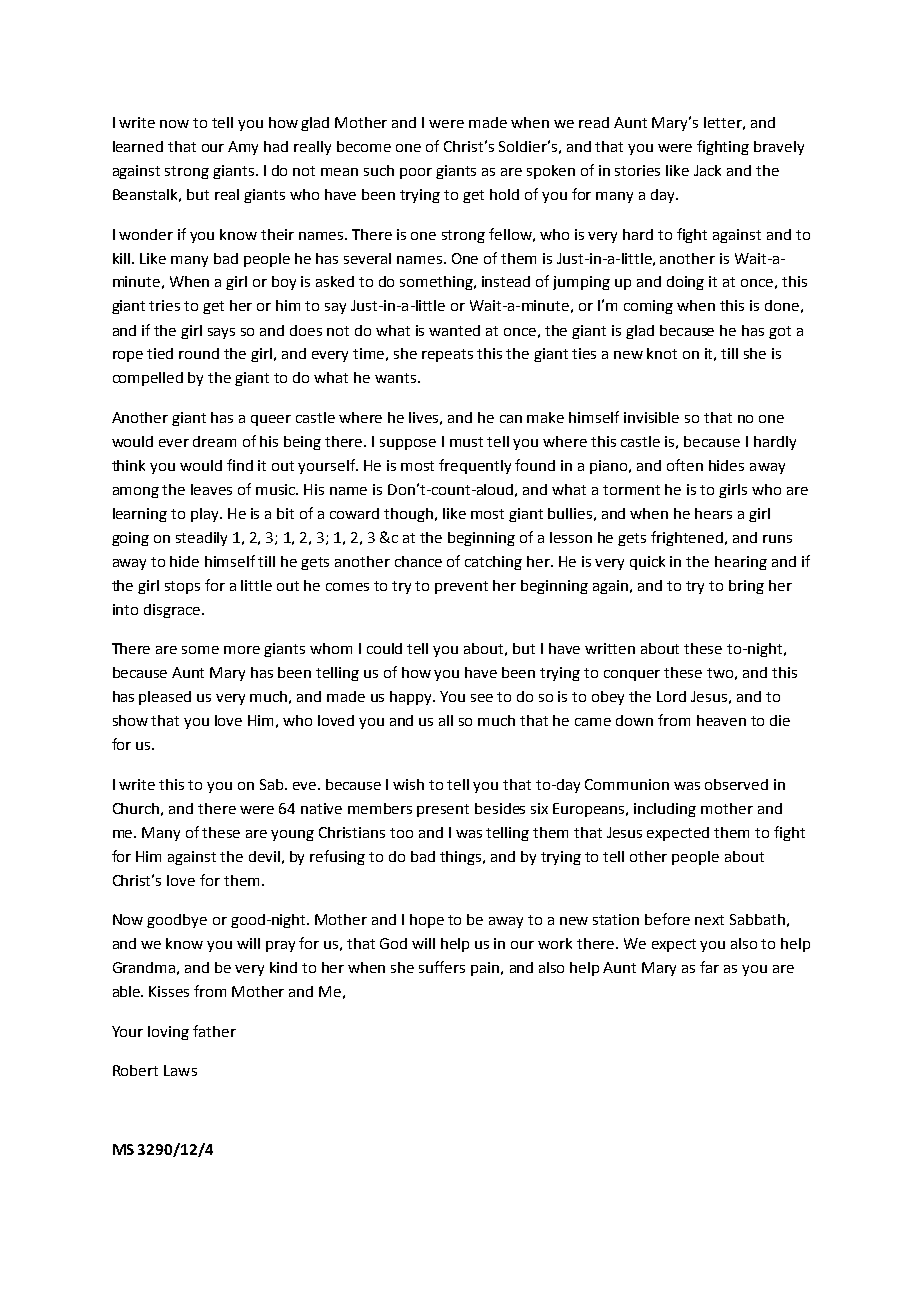 The width and height of the page is (924, 1308). I want to click on bring, so click(746, 587).
